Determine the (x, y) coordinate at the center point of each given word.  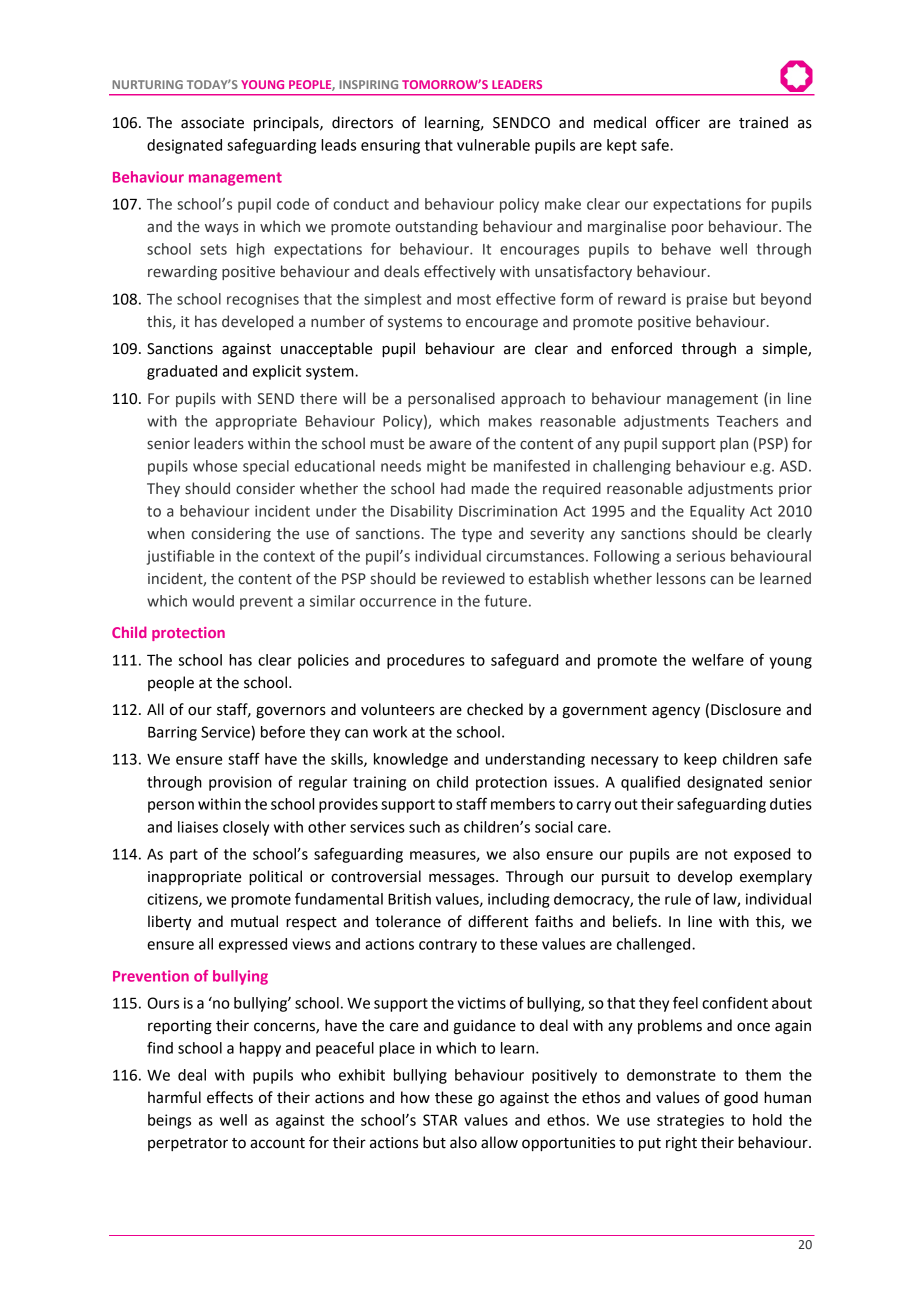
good (741, 1099)
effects (230, 1097)
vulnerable (493, 145)
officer (678, 122)
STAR (440, 1120)
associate (212, 123)
